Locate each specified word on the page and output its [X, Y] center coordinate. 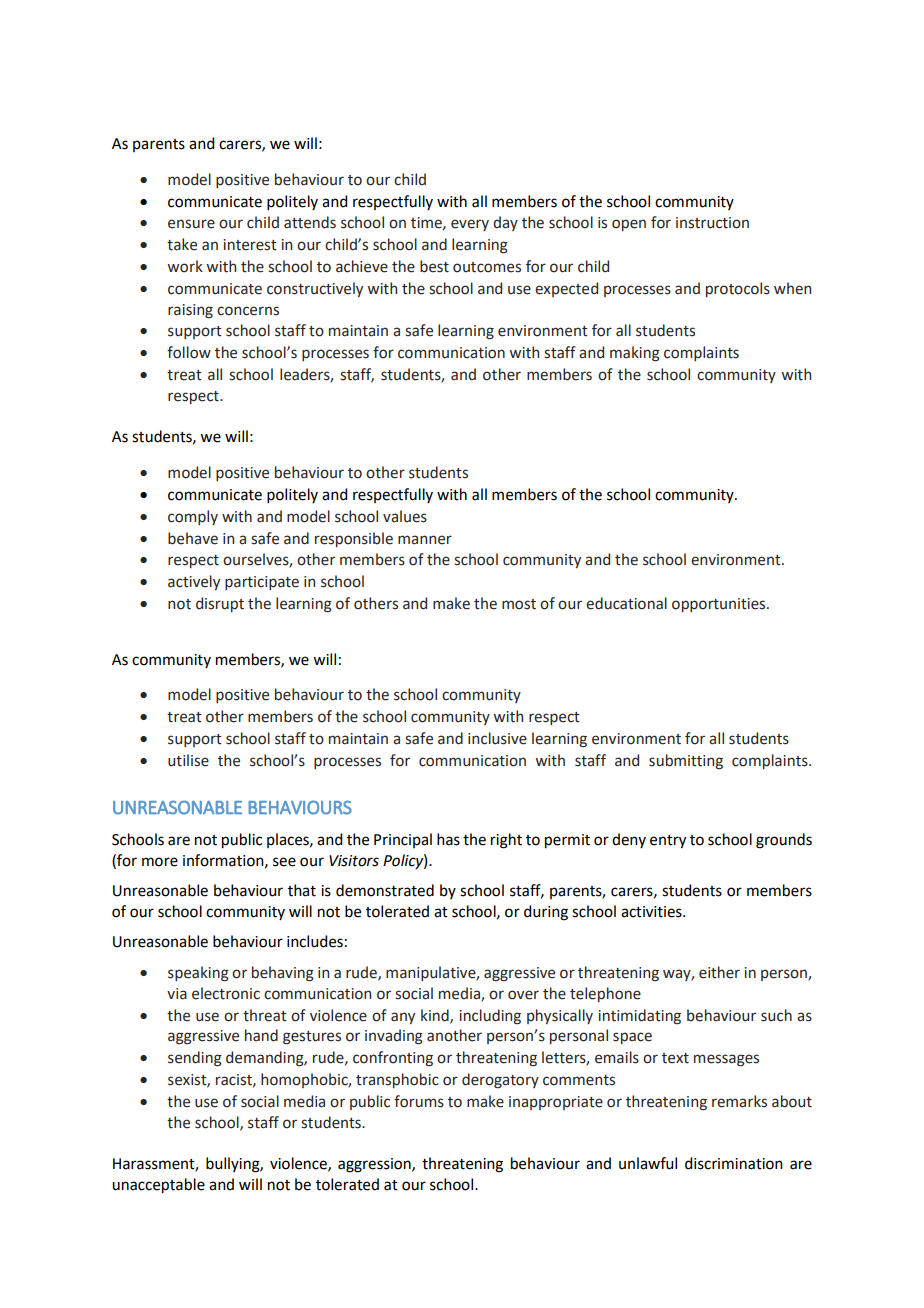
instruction [712, 223]
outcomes [487, 267]
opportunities [720, 605]
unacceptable [158, 1186]
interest [250, 245]
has [448, 839]
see [284, 862]
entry [668, 842]
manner [425, 540]
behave [193, 538]
